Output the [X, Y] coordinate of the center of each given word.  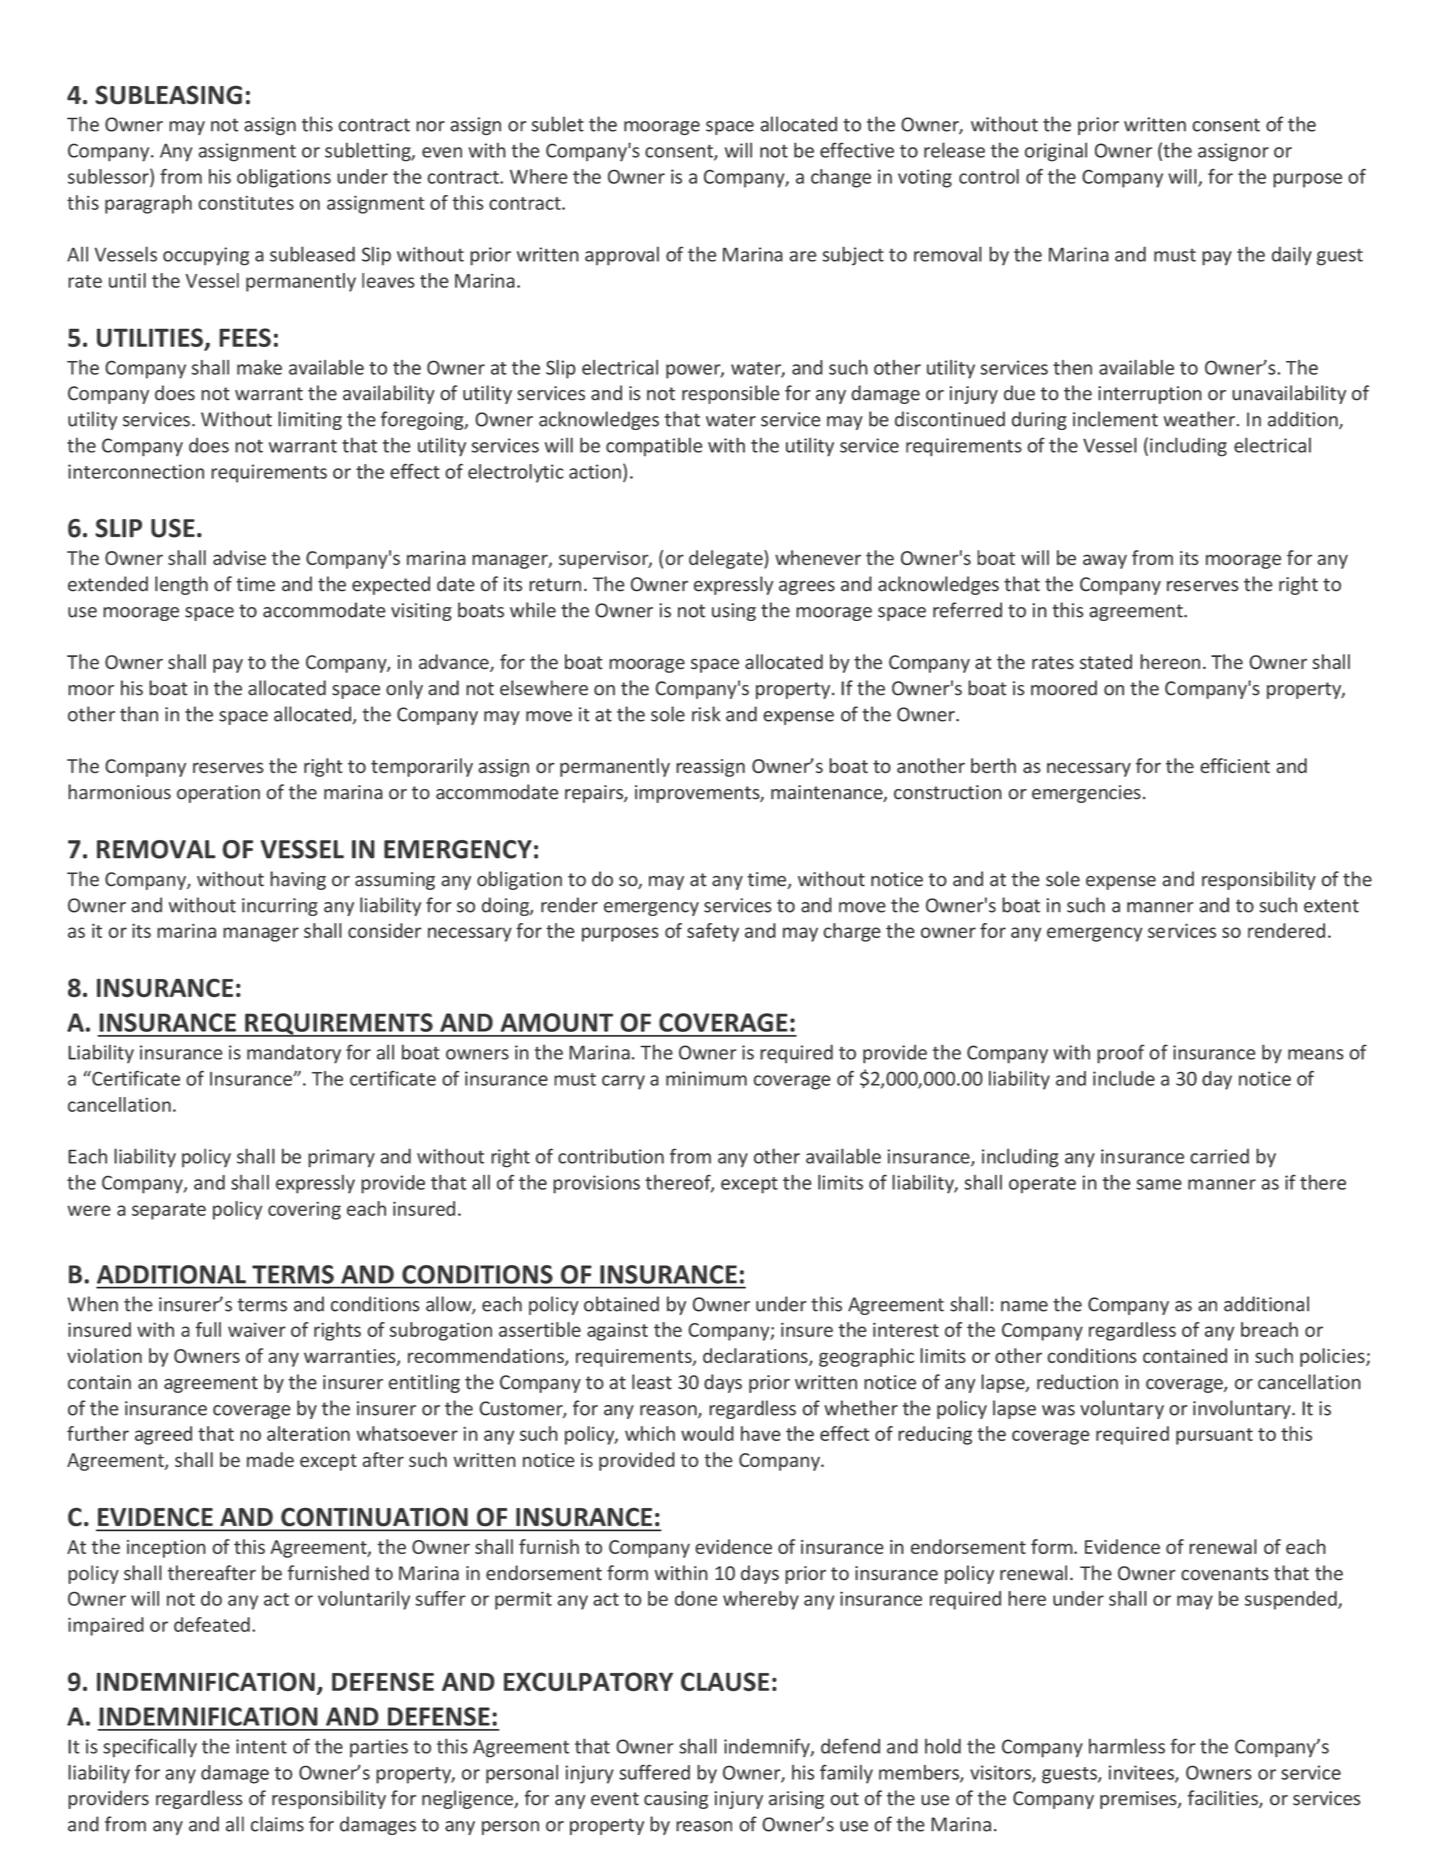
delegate [727, 559]
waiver [257, 1330]
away [1105, 561]
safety [713, 932]
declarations [756, 1357]
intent [261, 1746]
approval [622, 256]
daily [1292, 256]
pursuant [1214, 1436]
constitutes [246, 203]
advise [239, 557]
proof [1121, 1054]
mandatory [294, 1054]
